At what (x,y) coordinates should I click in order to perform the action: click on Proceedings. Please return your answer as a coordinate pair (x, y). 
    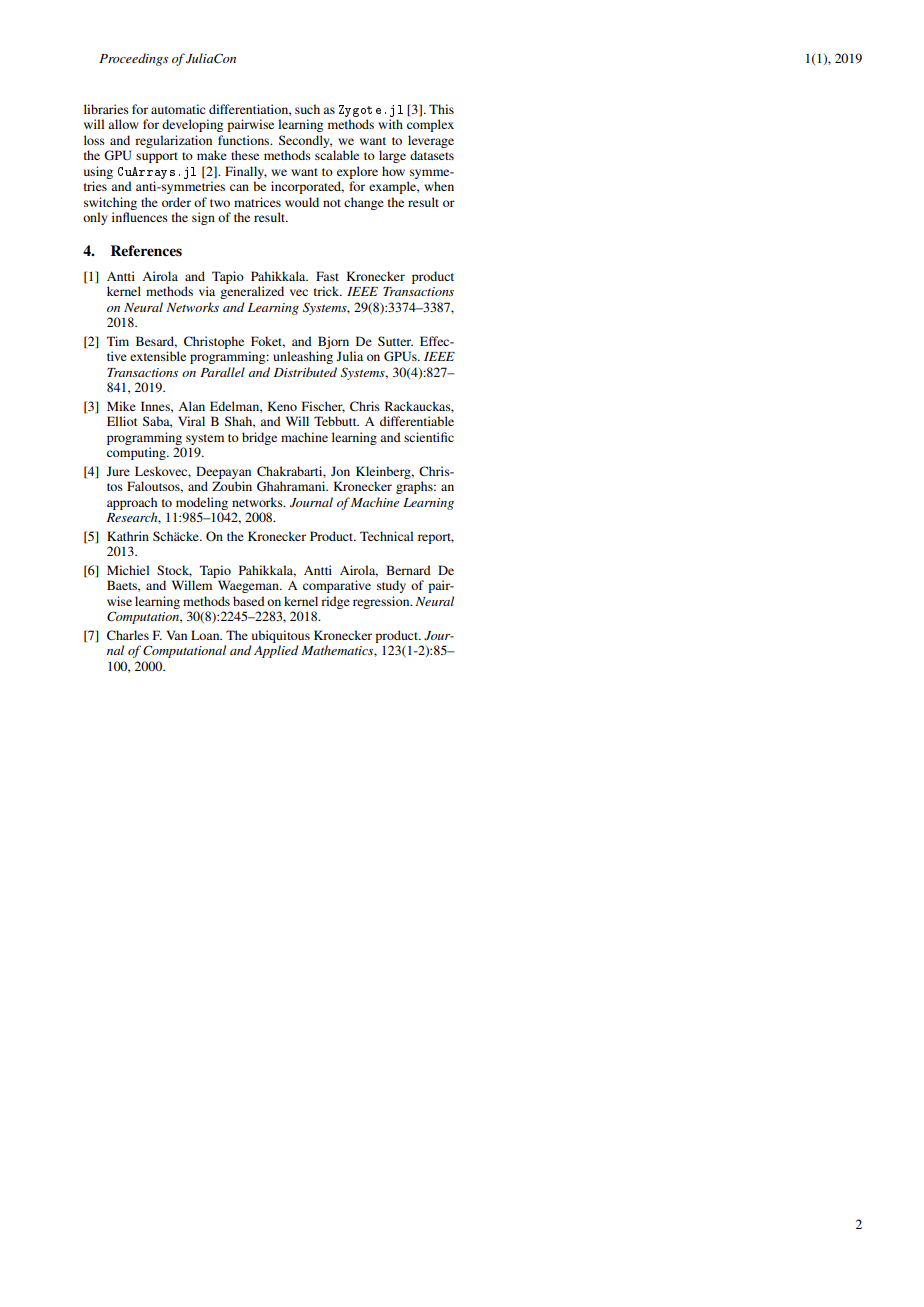
    Looking at the image, I should click on (133, 59).
